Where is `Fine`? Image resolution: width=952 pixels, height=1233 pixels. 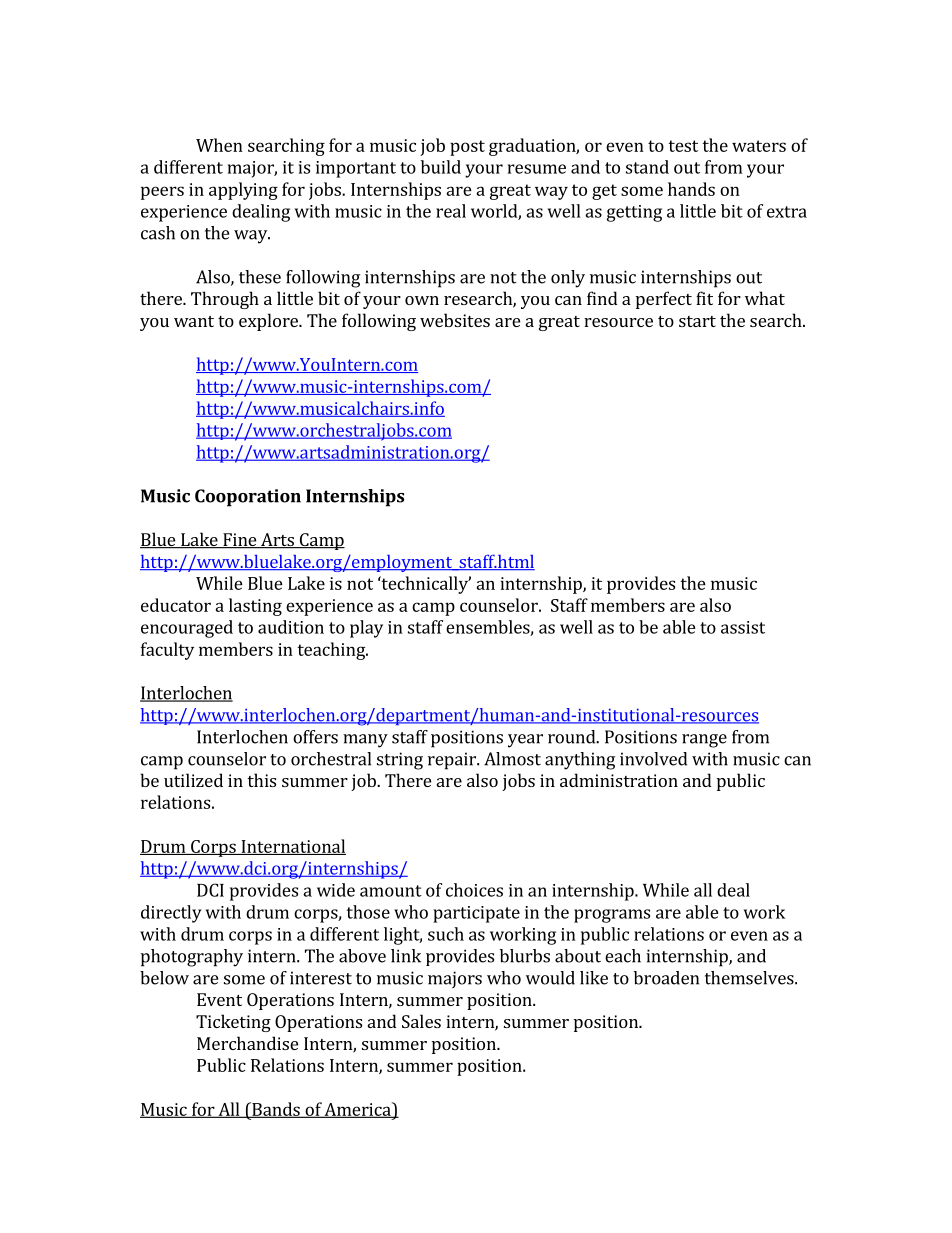
Fine is located at coordinates (240, 541).
